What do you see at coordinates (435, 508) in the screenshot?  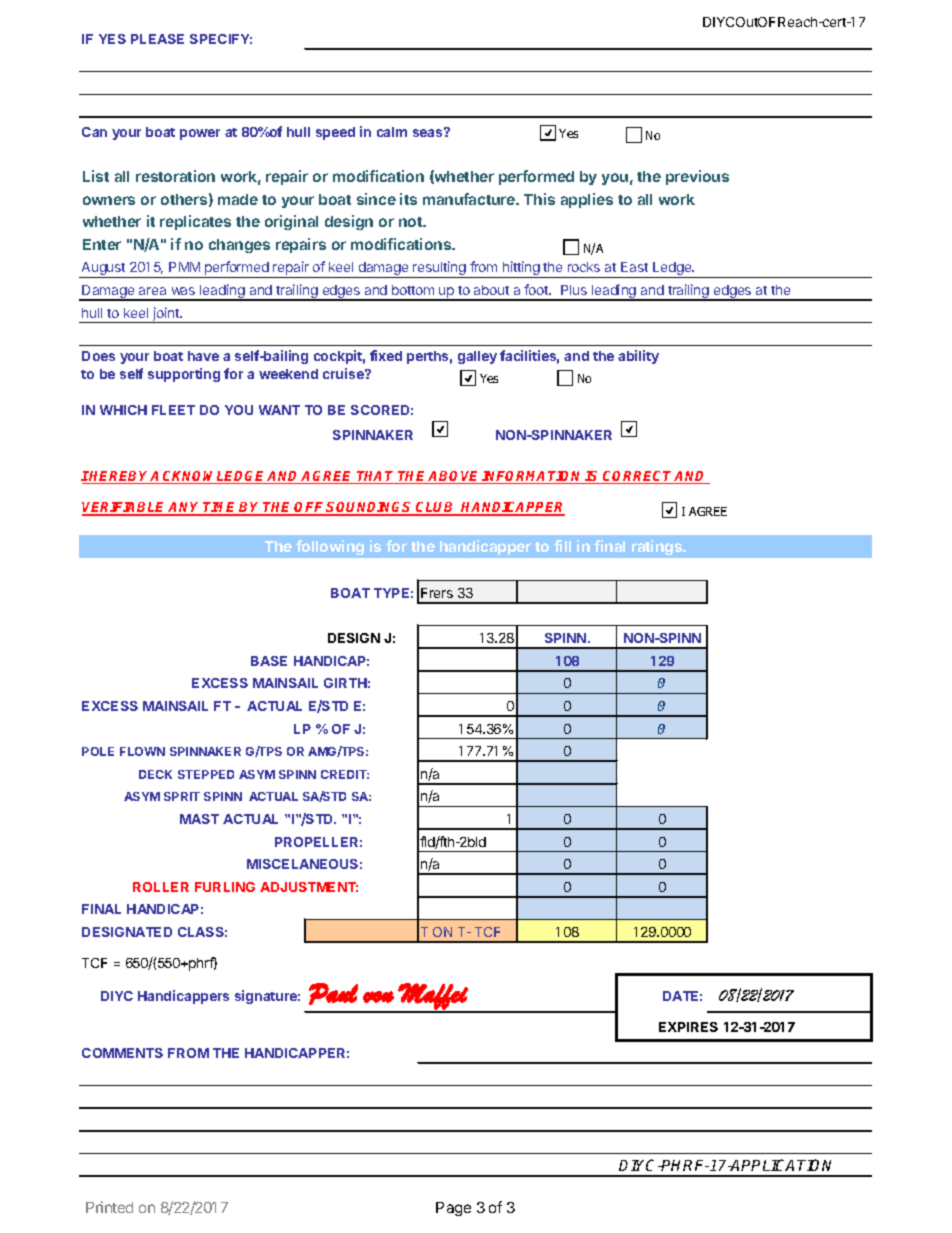 I see `CLUB` at bounding box center [435, 508].
